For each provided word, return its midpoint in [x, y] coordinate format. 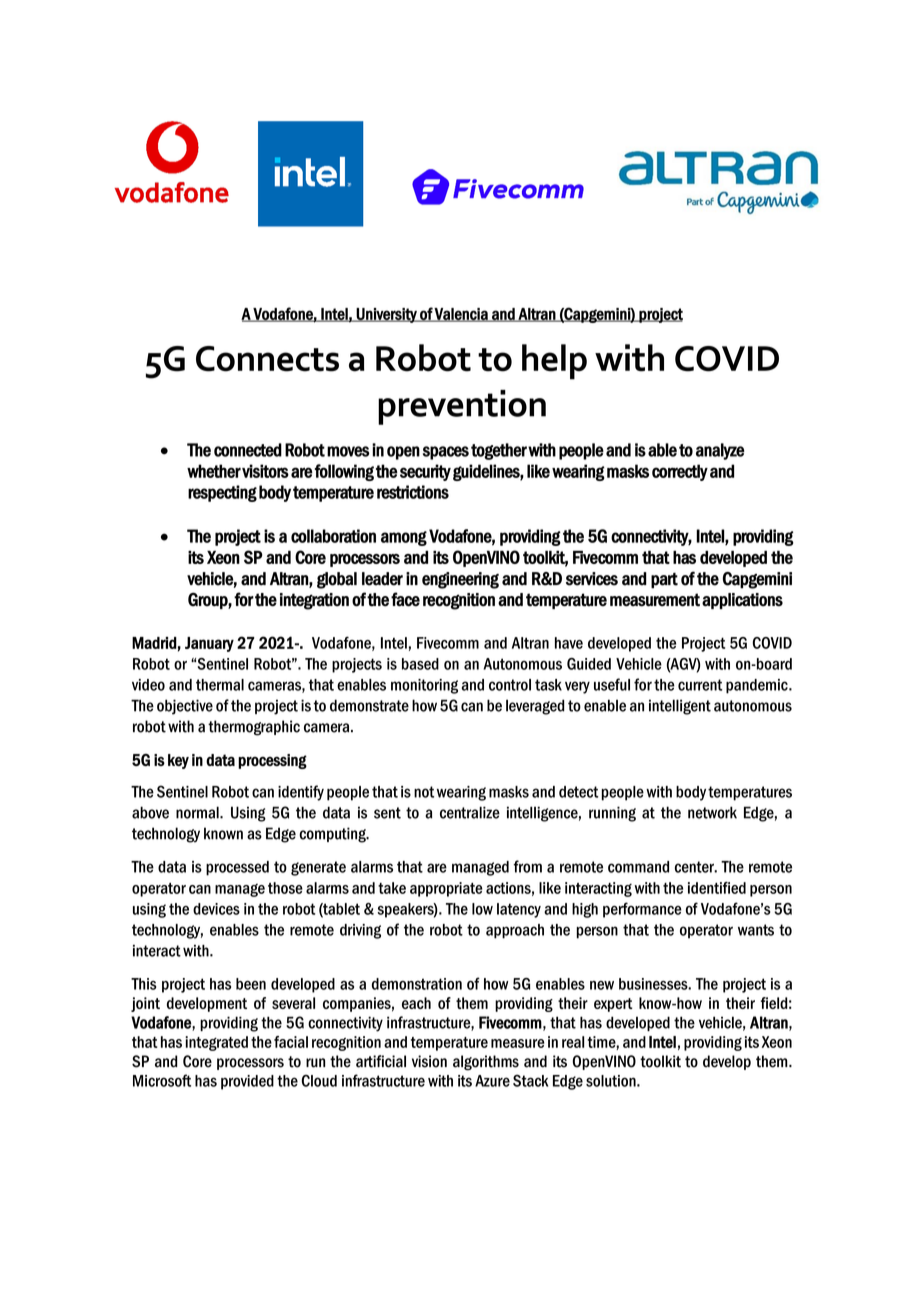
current [700, 685]
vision [429, 1061]
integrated [216, 1043]
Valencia [461, 315]
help [554, 362]
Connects [267, 359]
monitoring [424, 686]
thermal [220, 685]
